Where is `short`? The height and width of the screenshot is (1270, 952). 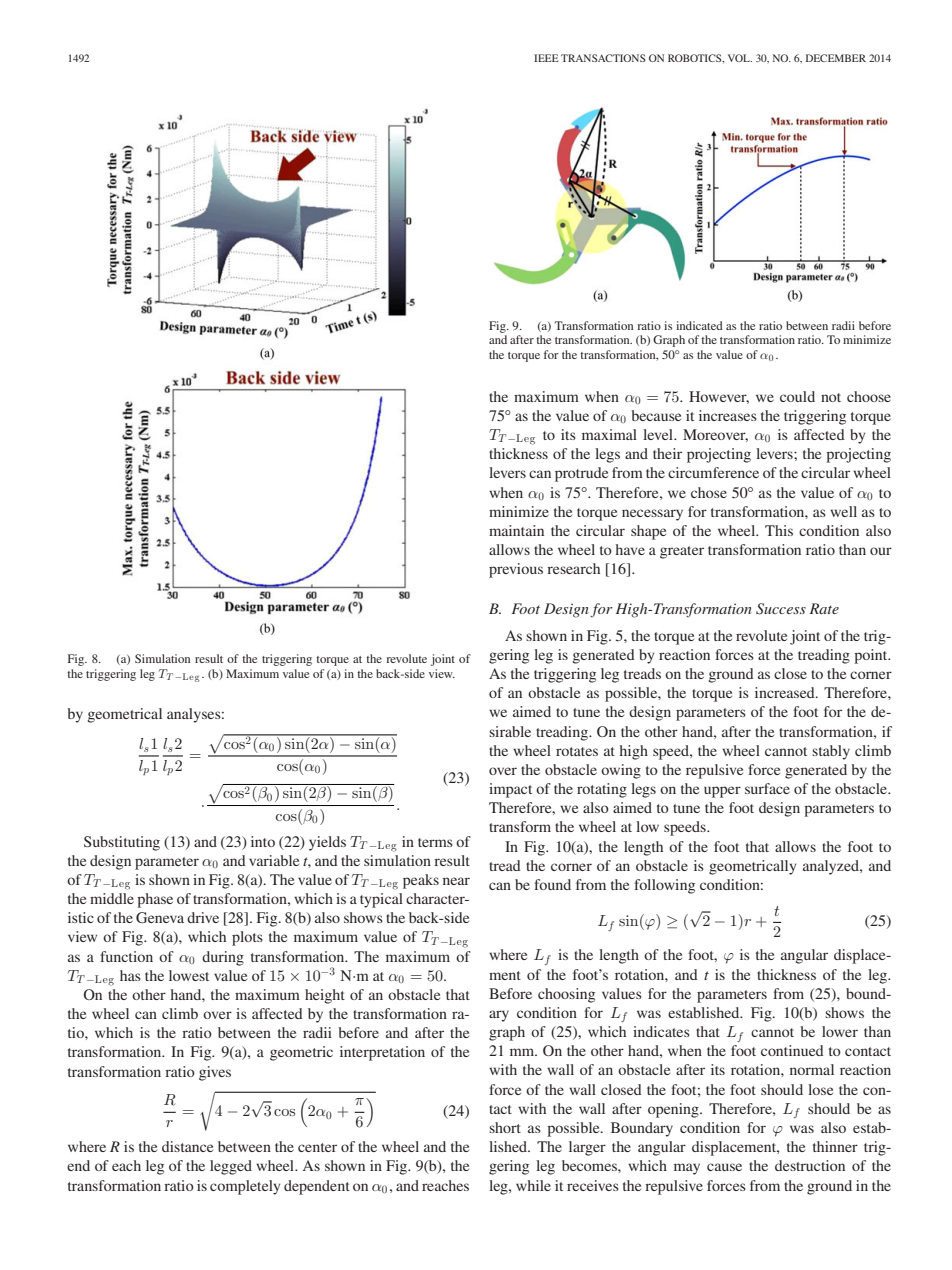
short is located at coordinates (505, 1127).
